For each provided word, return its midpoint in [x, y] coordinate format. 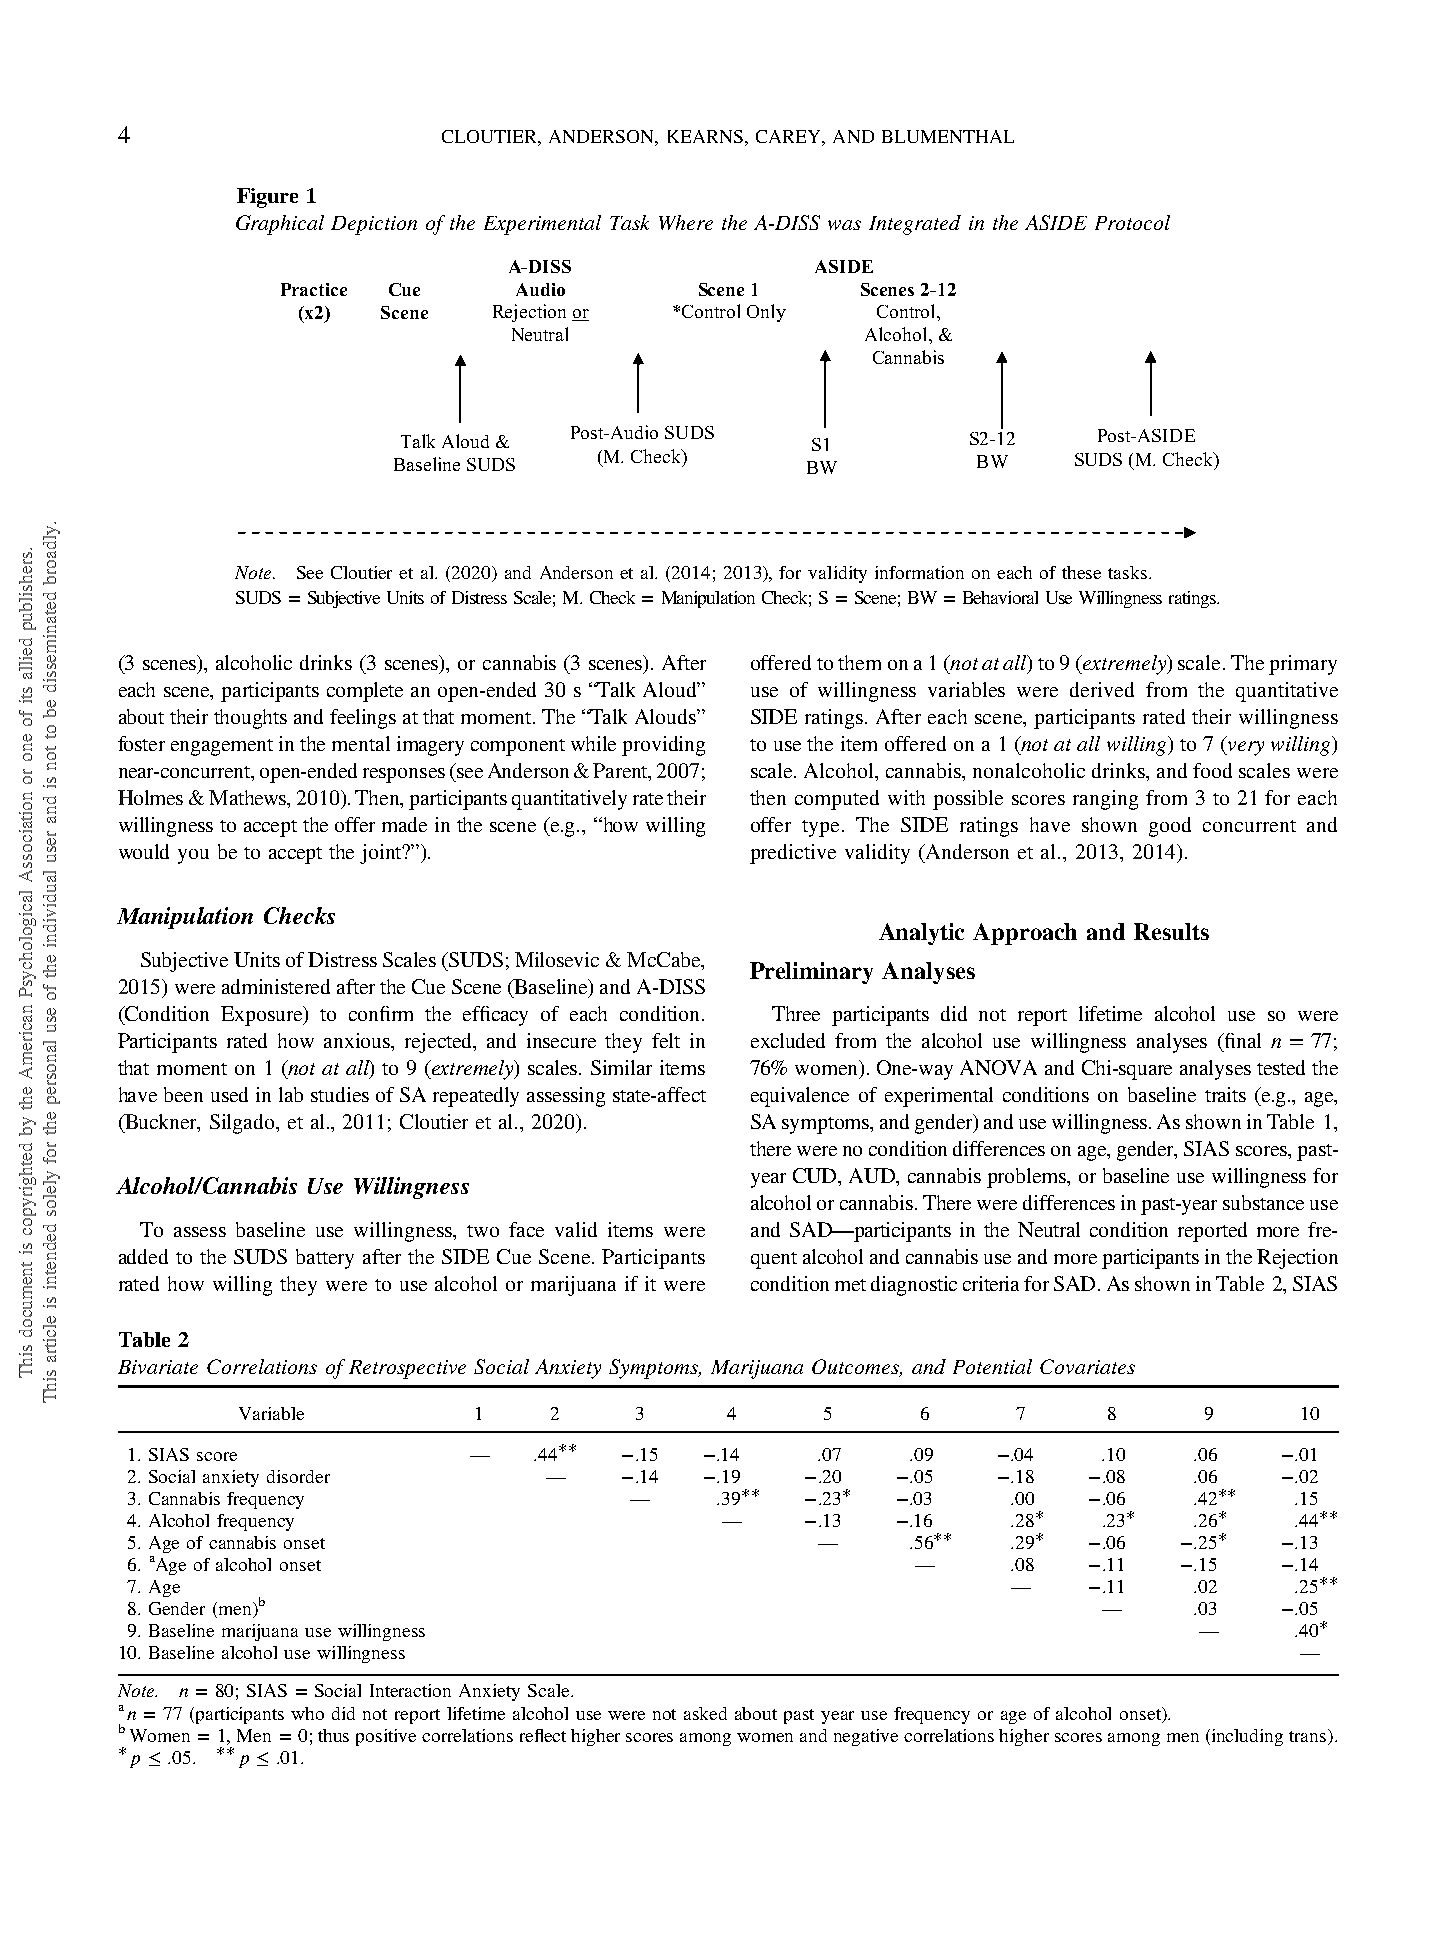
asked [705, 1713]
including [1246, 1737]
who [307, 1713]
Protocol [1132, 222]
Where [686, 222]
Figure [267, 198]
